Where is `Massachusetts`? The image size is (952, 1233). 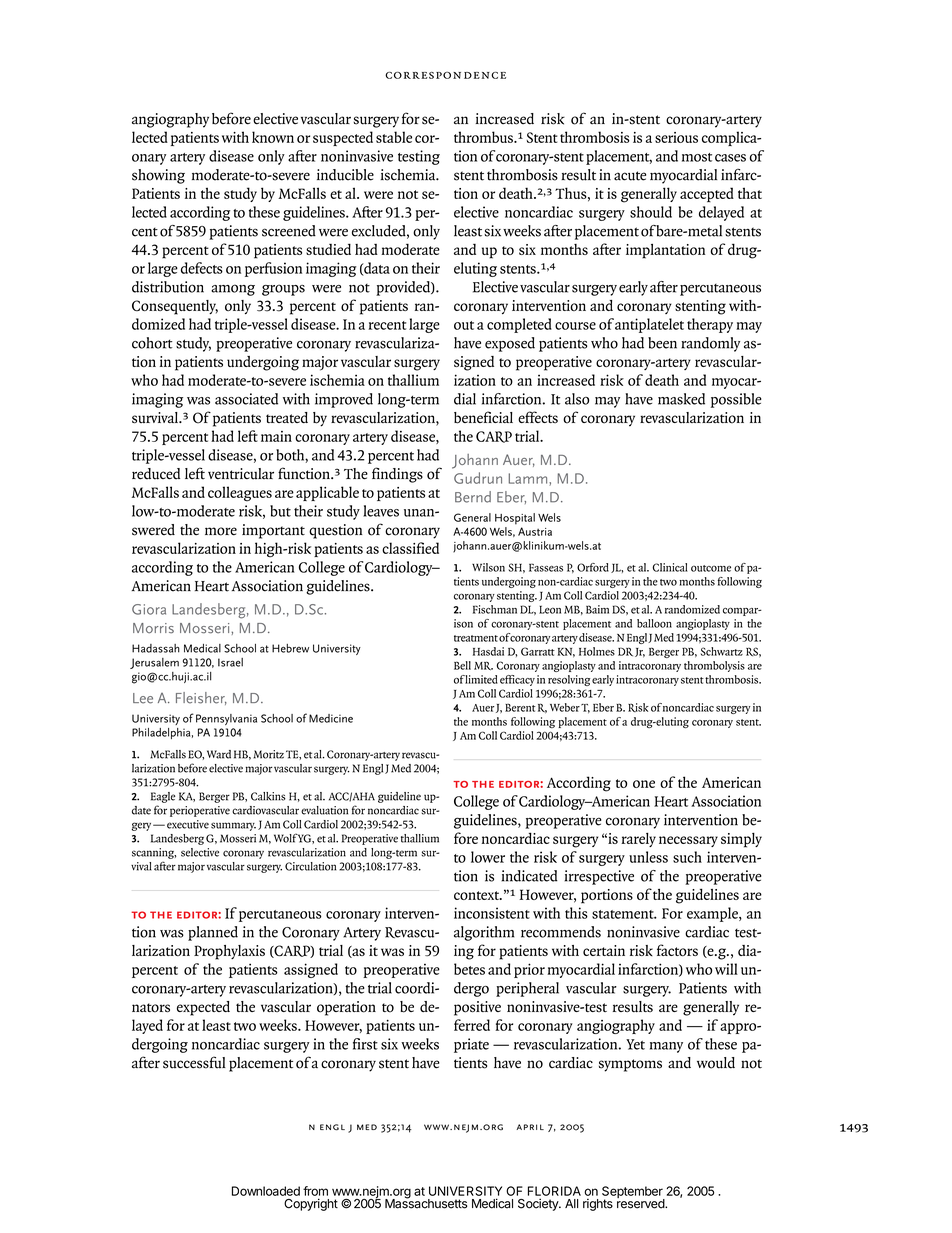
Massachusetts is located at coordinates (426, 1203).
